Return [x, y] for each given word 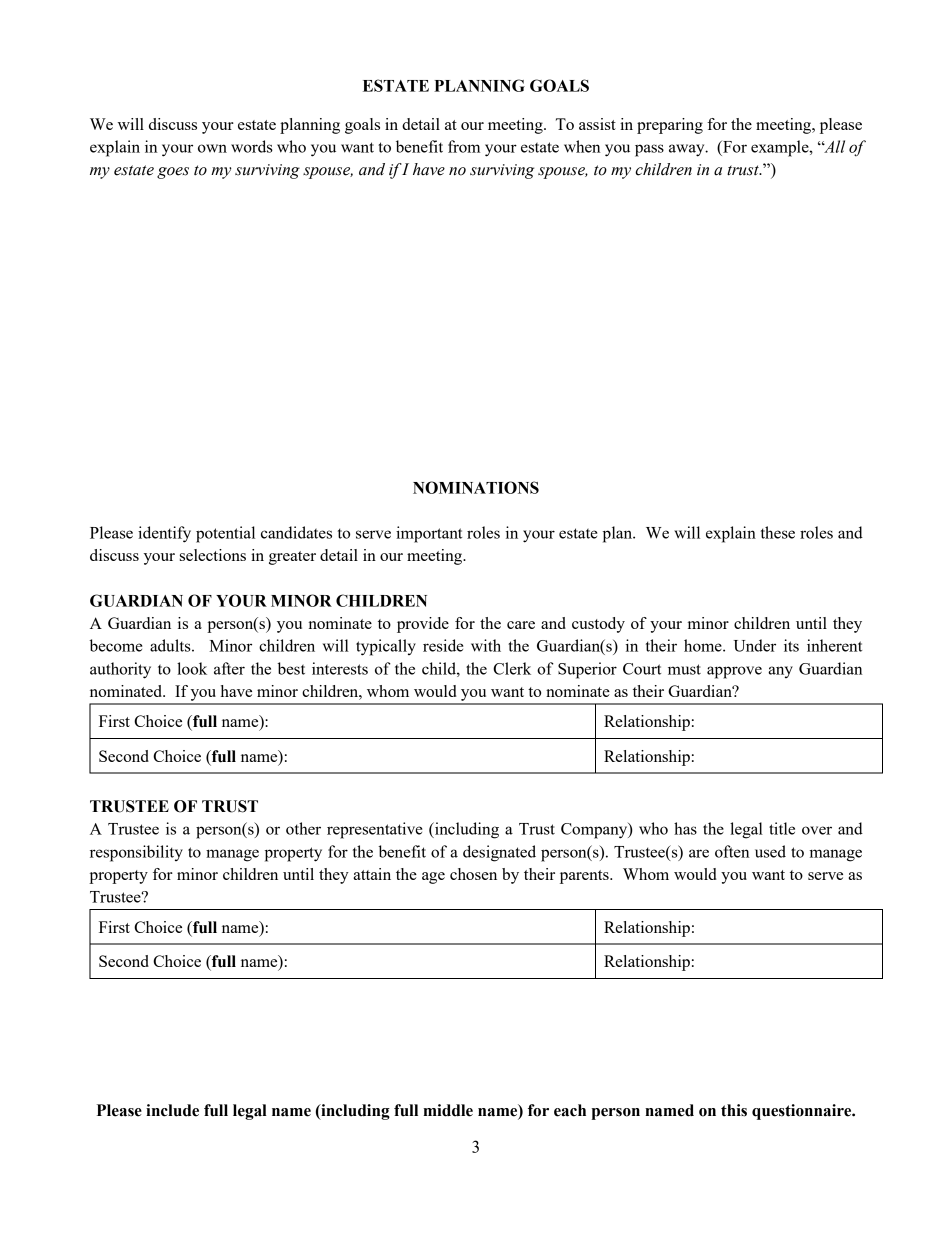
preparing [670, 126]
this [734, 1110]
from [464, 146]
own [212, 148]
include [172, 1110]
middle [448, 1110]
